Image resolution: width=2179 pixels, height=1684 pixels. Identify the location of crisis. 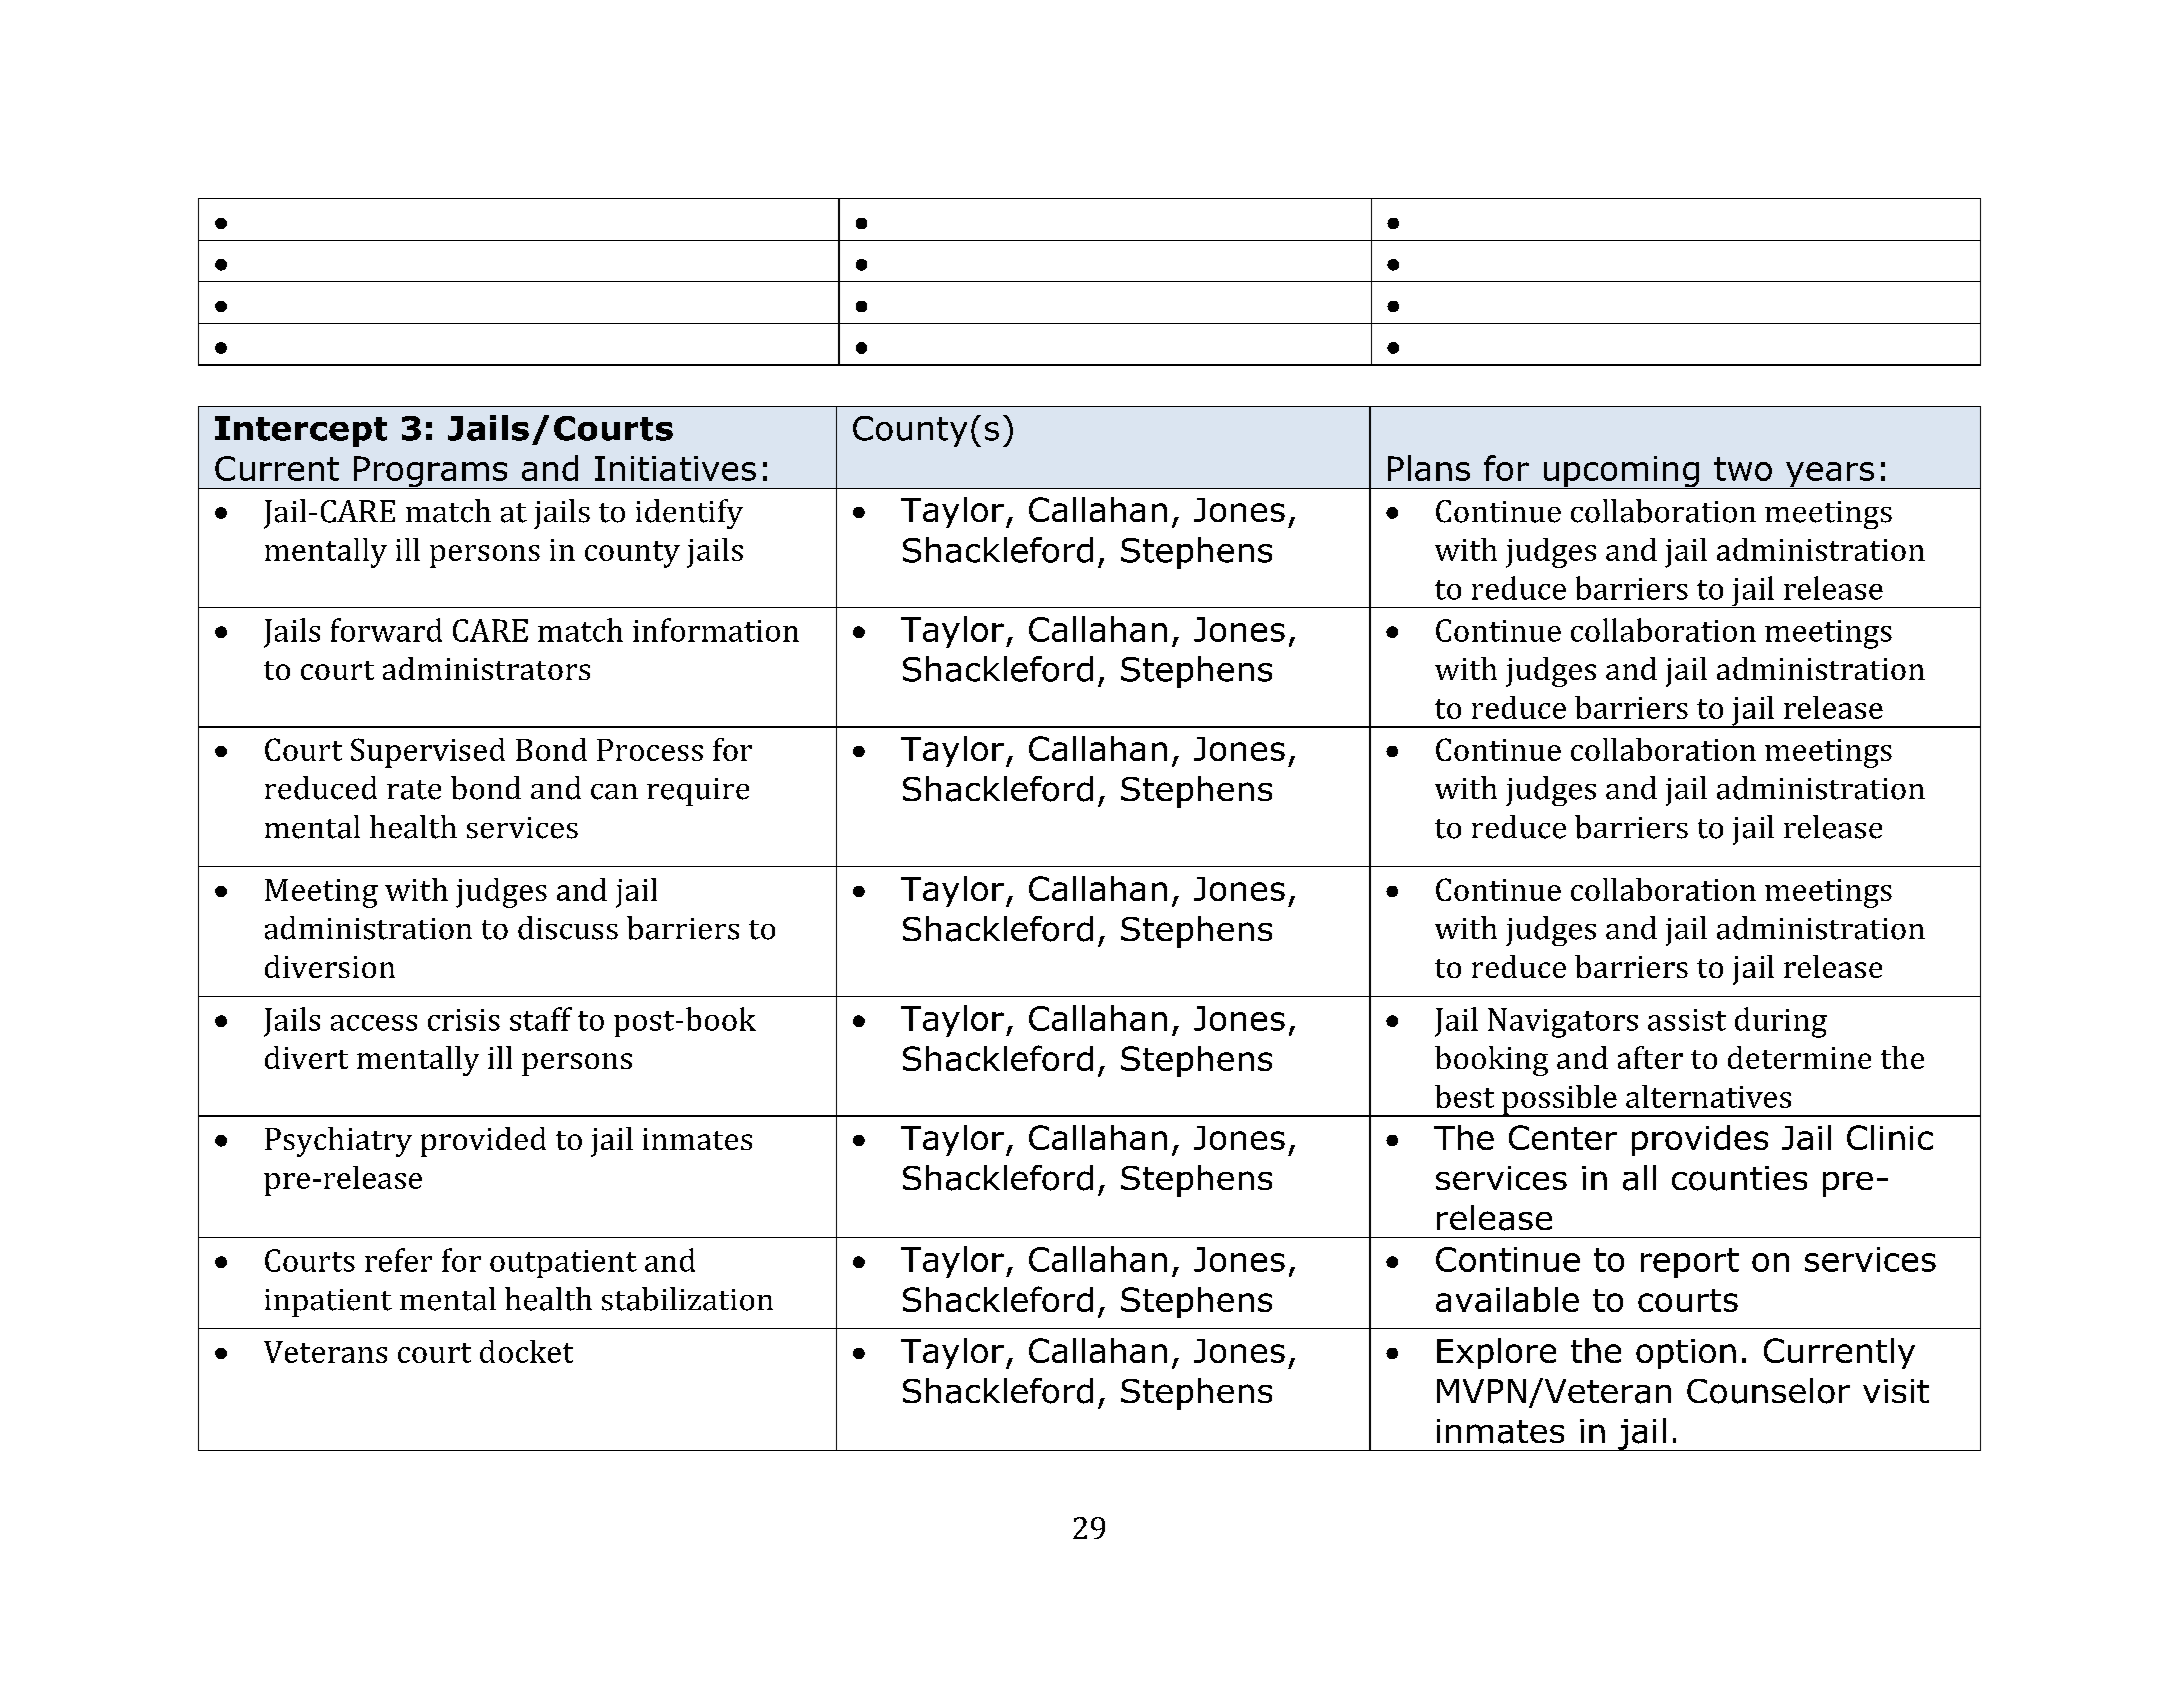
(464, 1020).
